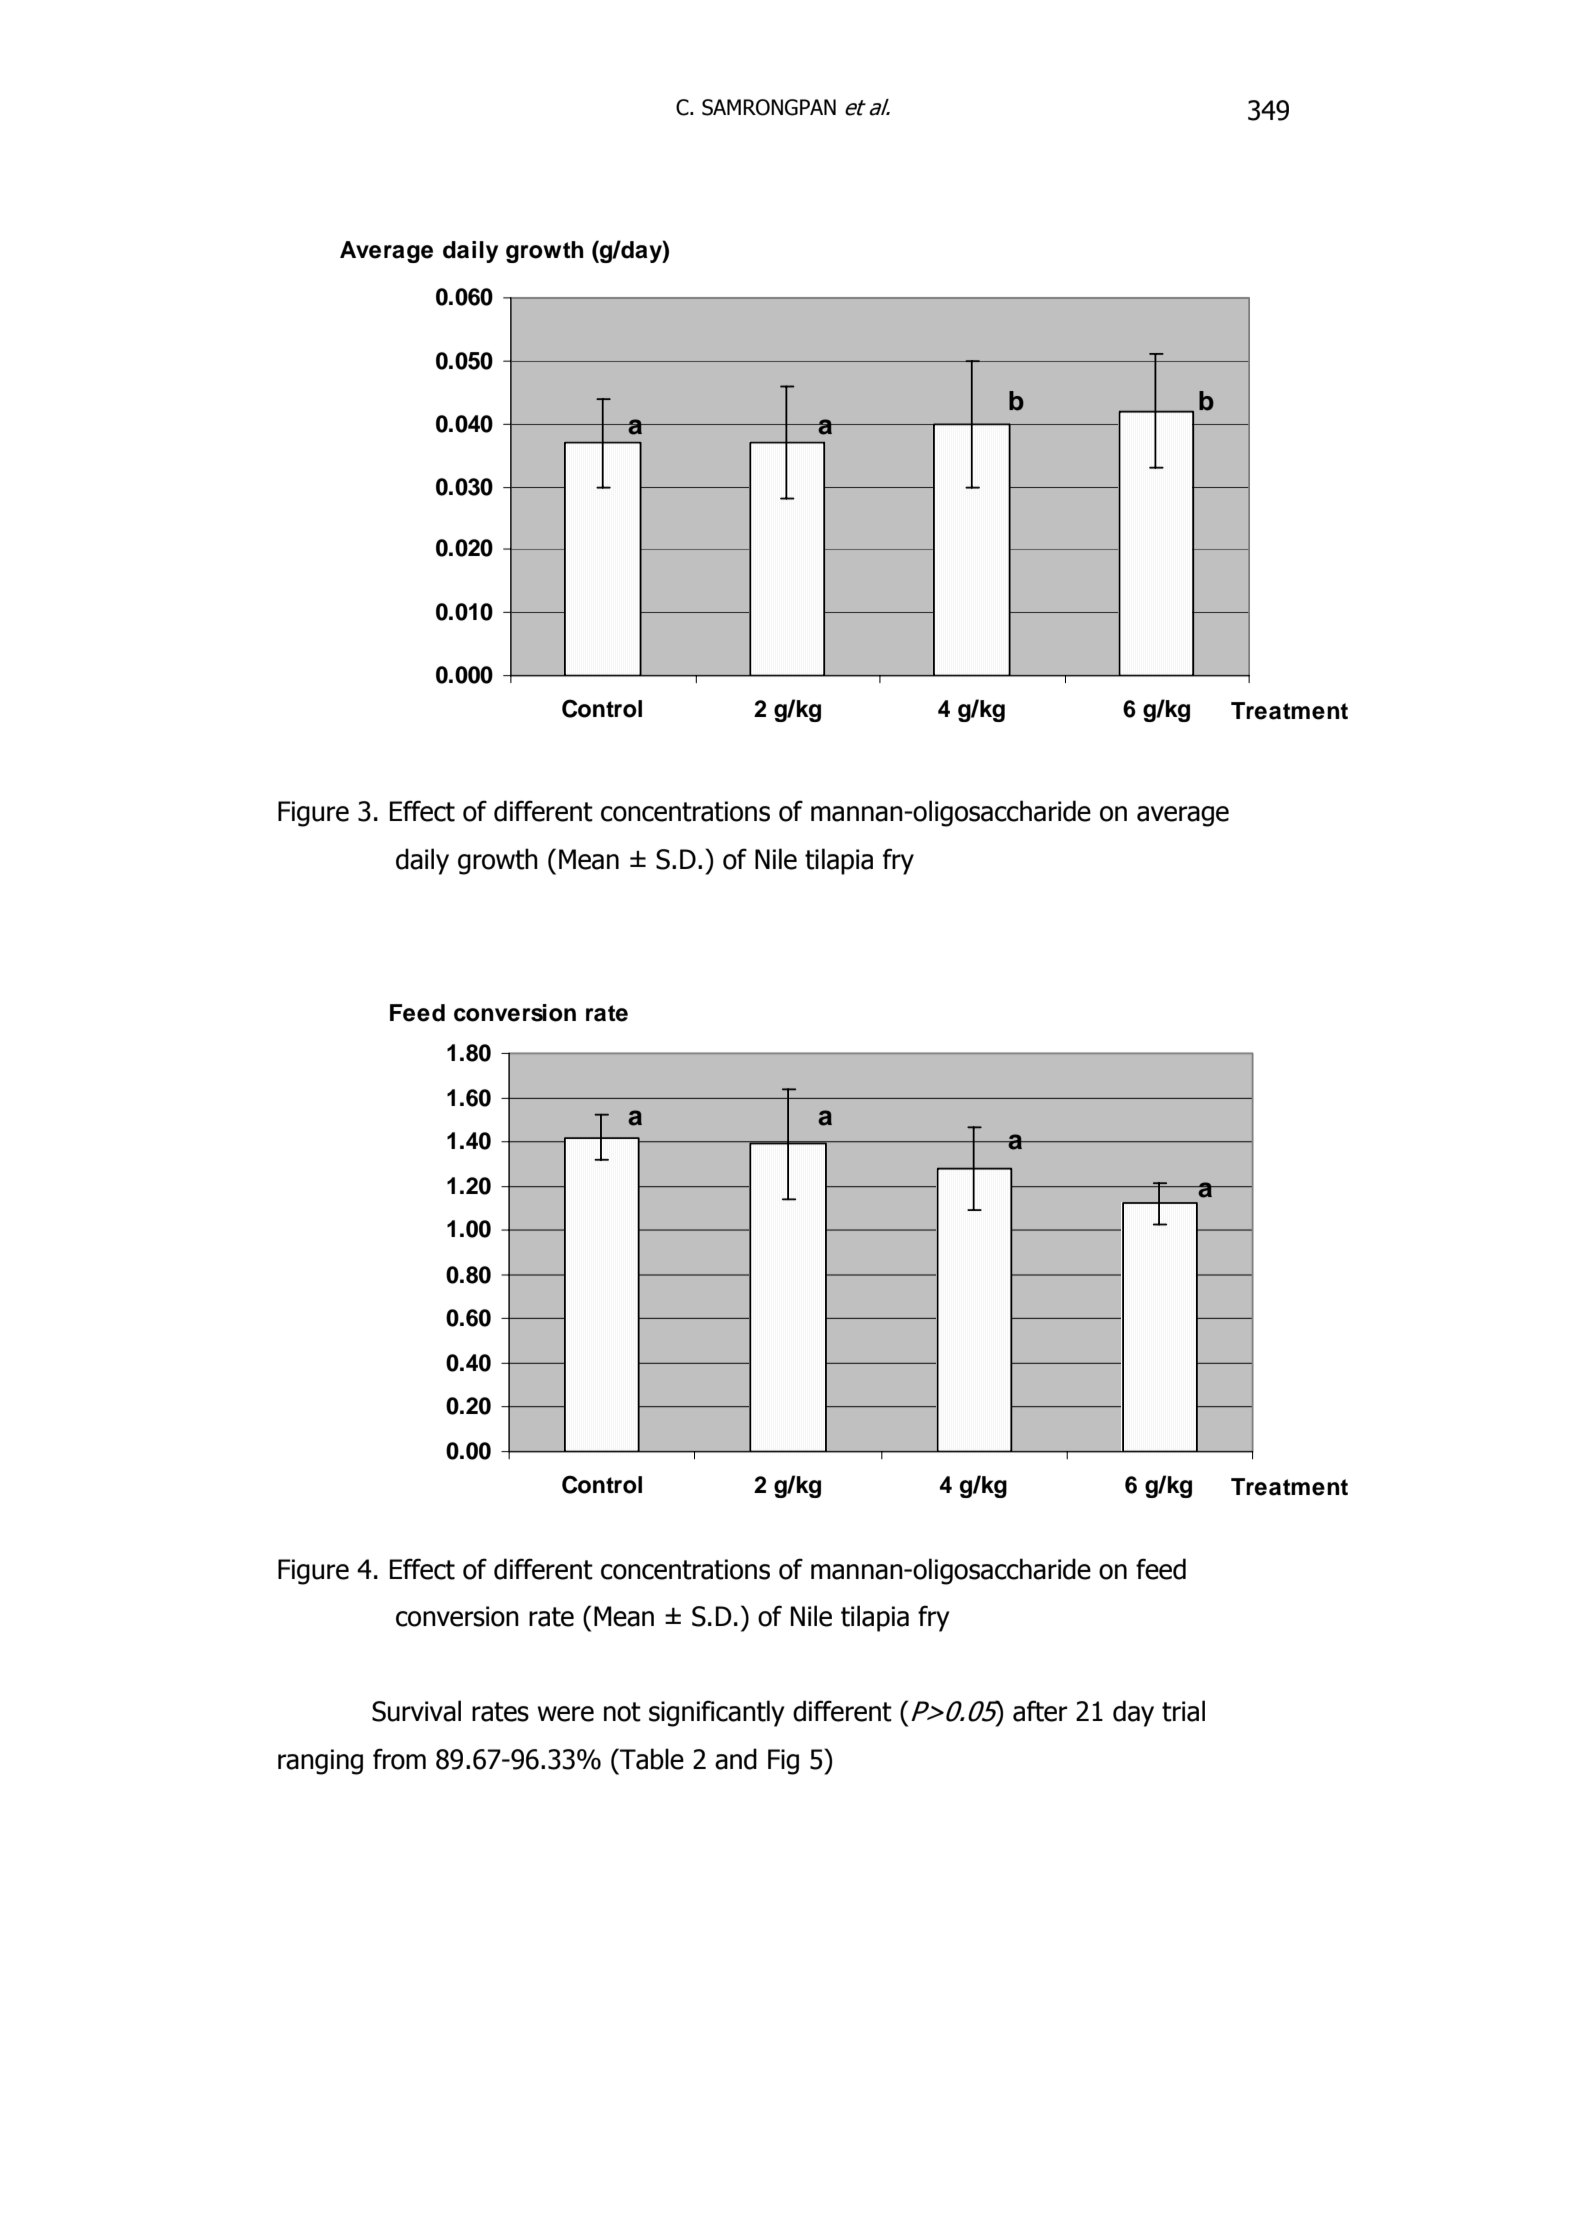 The width and height of the screenshot is (1570, 2221). What do you see at coordinates (399, 1759) in the screenshot?
I see `from` at bounding box center [399, 1759].
